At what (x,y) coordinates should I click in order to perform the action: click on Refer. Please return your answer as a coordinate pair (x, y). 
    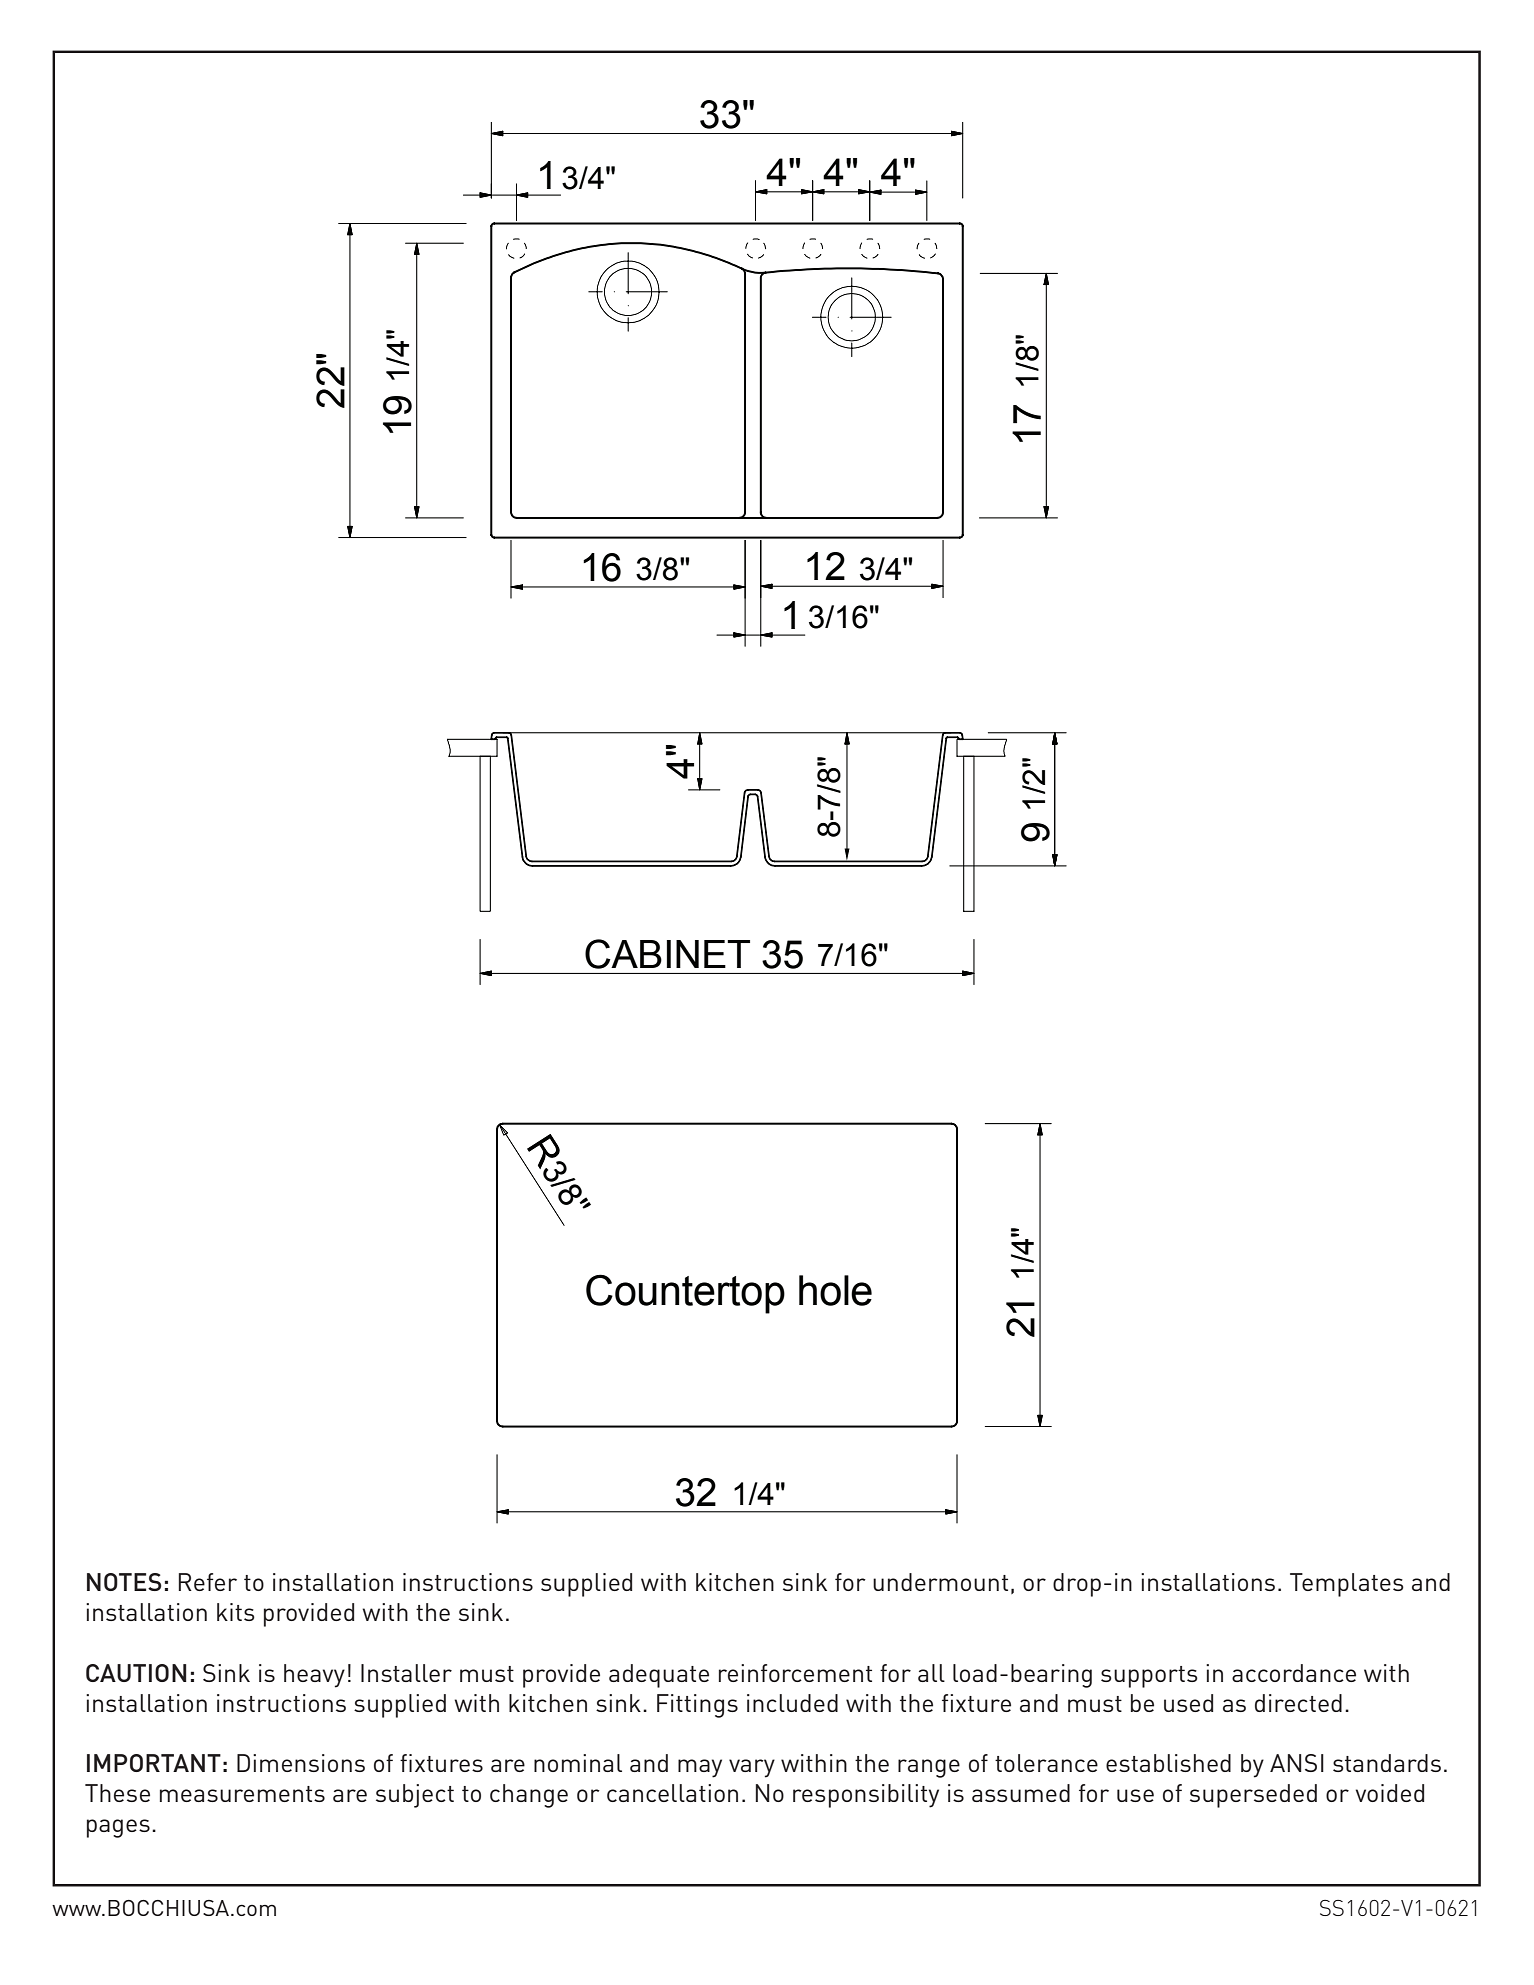
    Looking at the image, I should click on (208, 1582).
